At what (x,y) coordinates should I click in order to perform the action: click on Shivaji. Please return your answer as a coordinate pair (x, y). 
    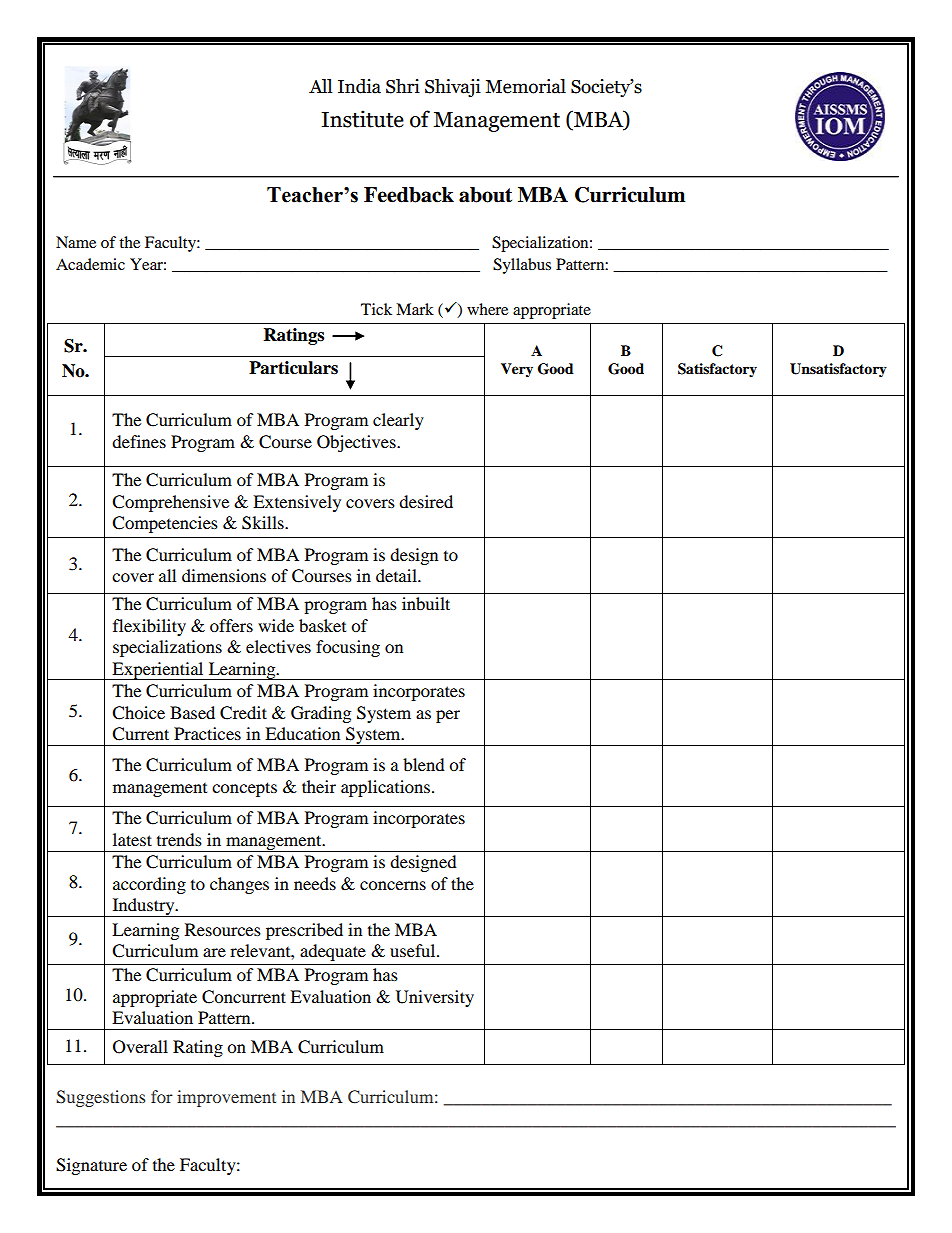
    Looking at the image, I should click on (453, 88).
